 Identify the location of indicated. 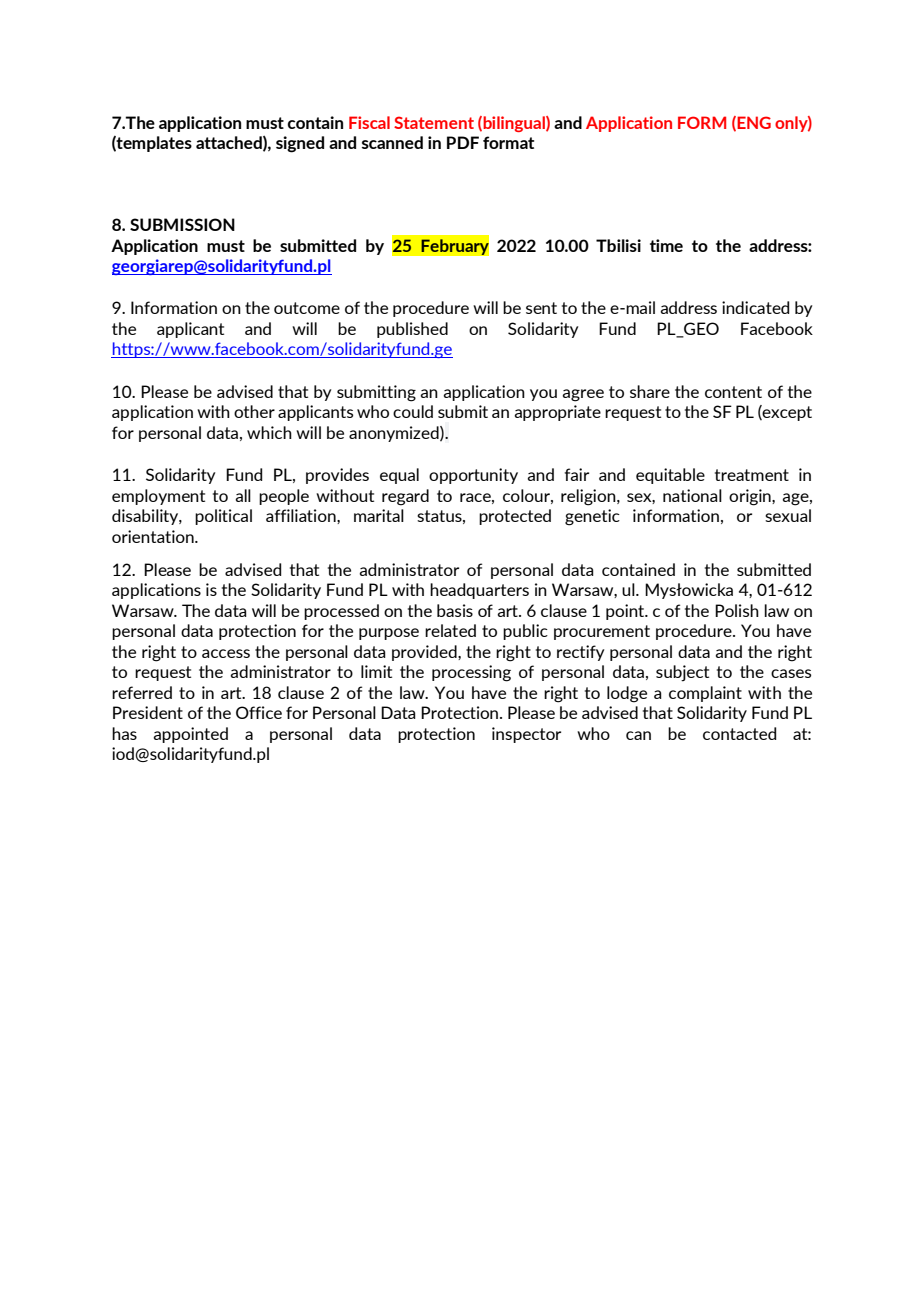
(755, 307).
